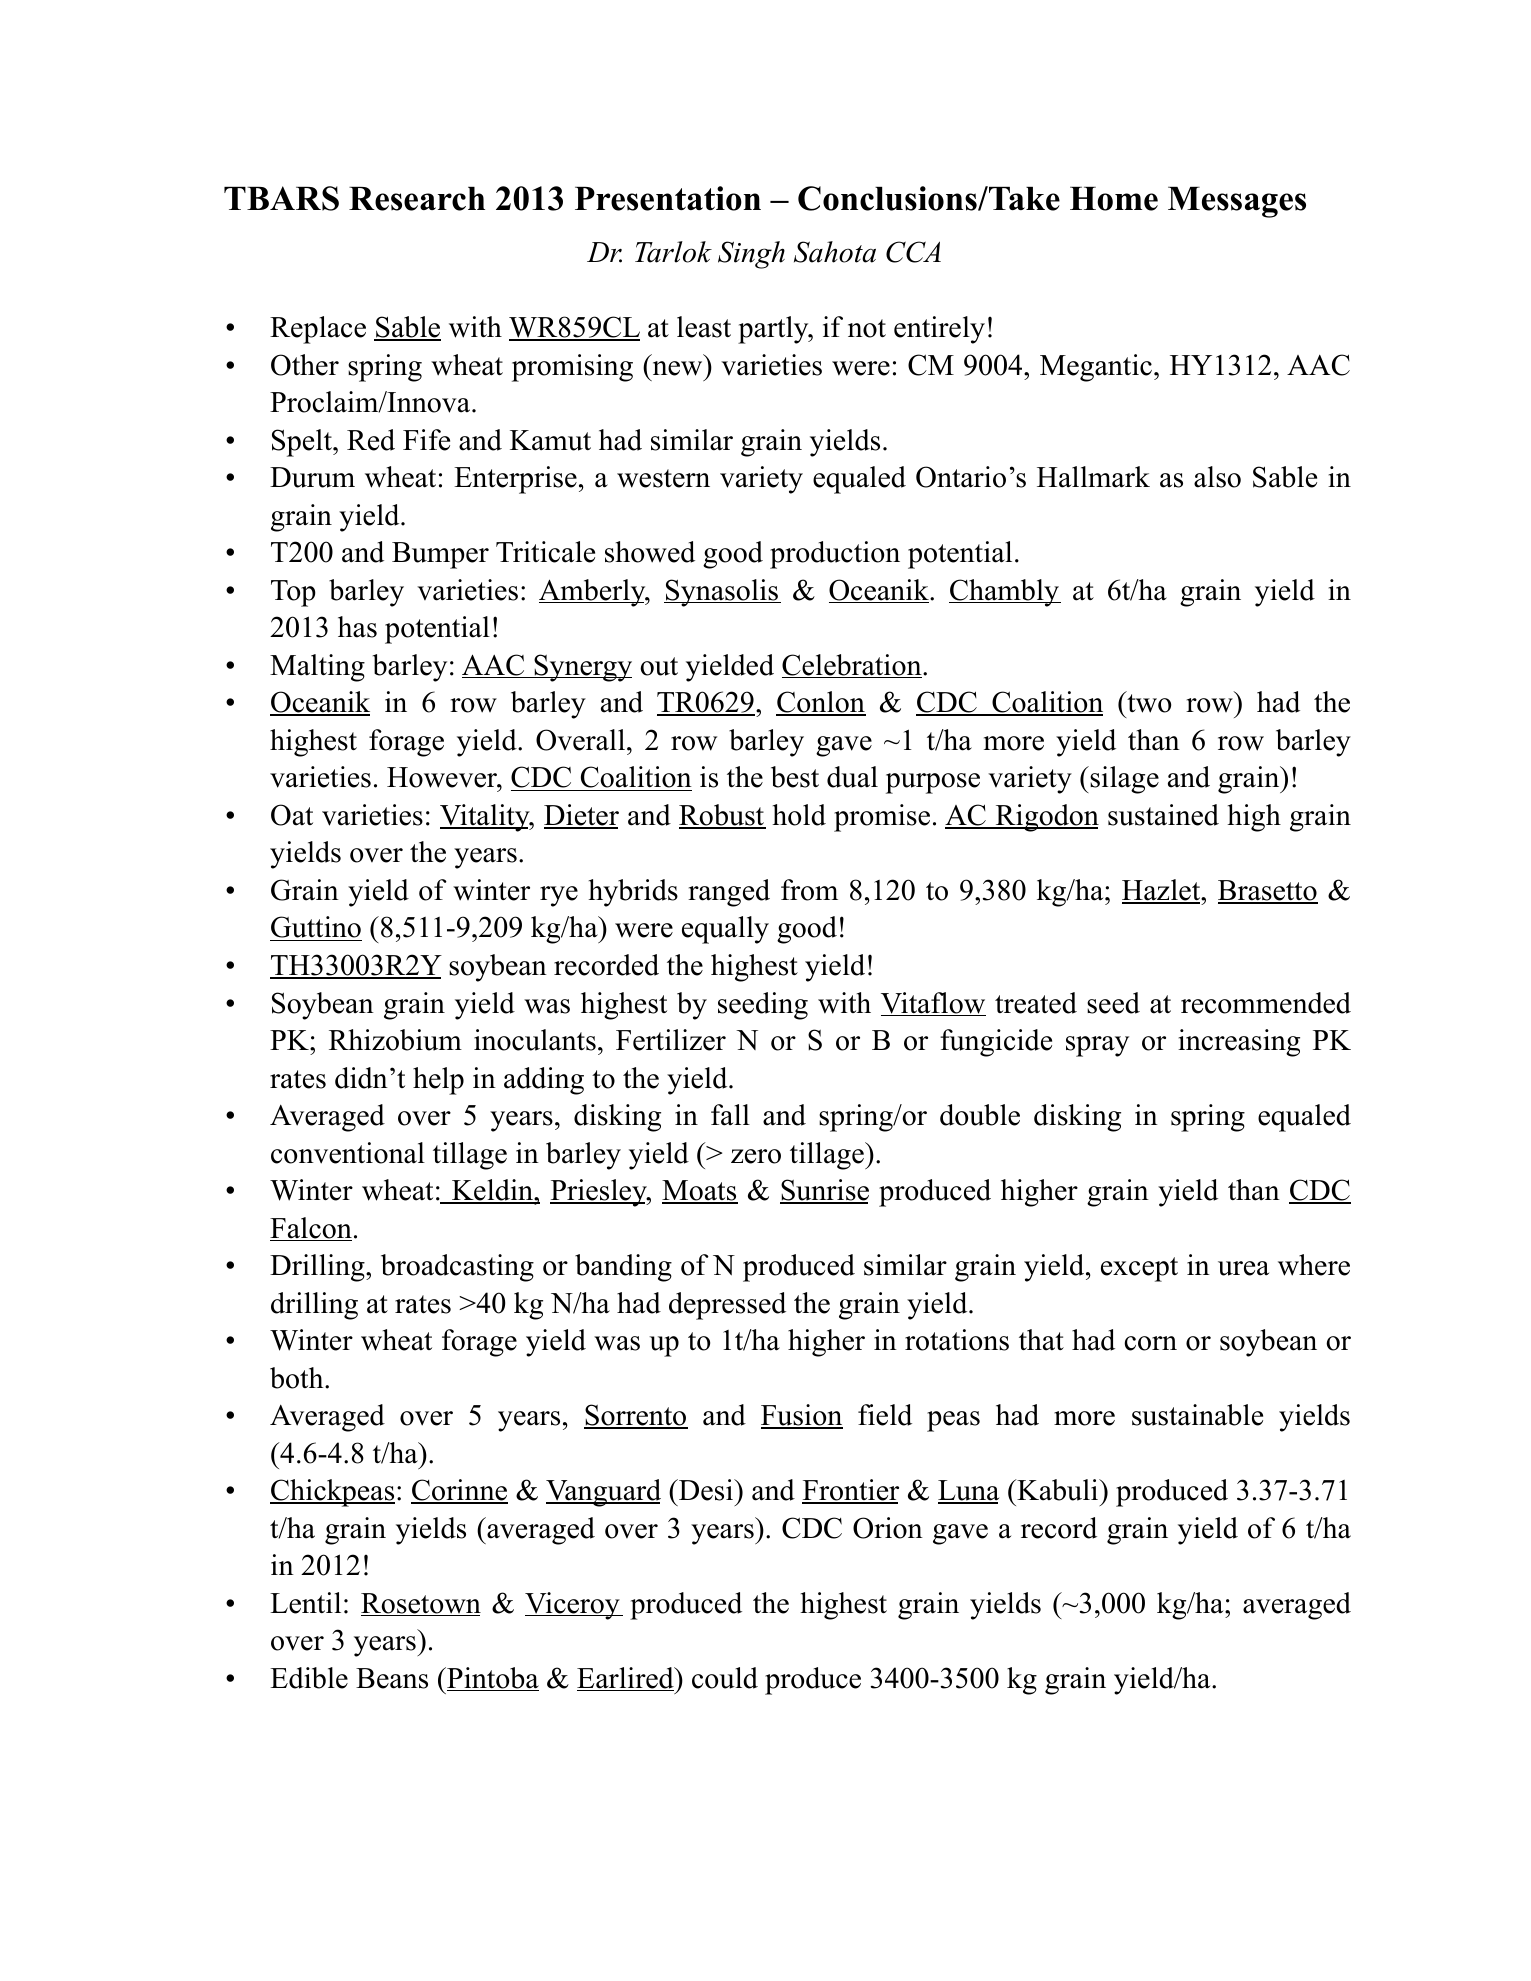  Describe the element at coordinates (357, 627) in the screenshot. I see `has` at that location.
